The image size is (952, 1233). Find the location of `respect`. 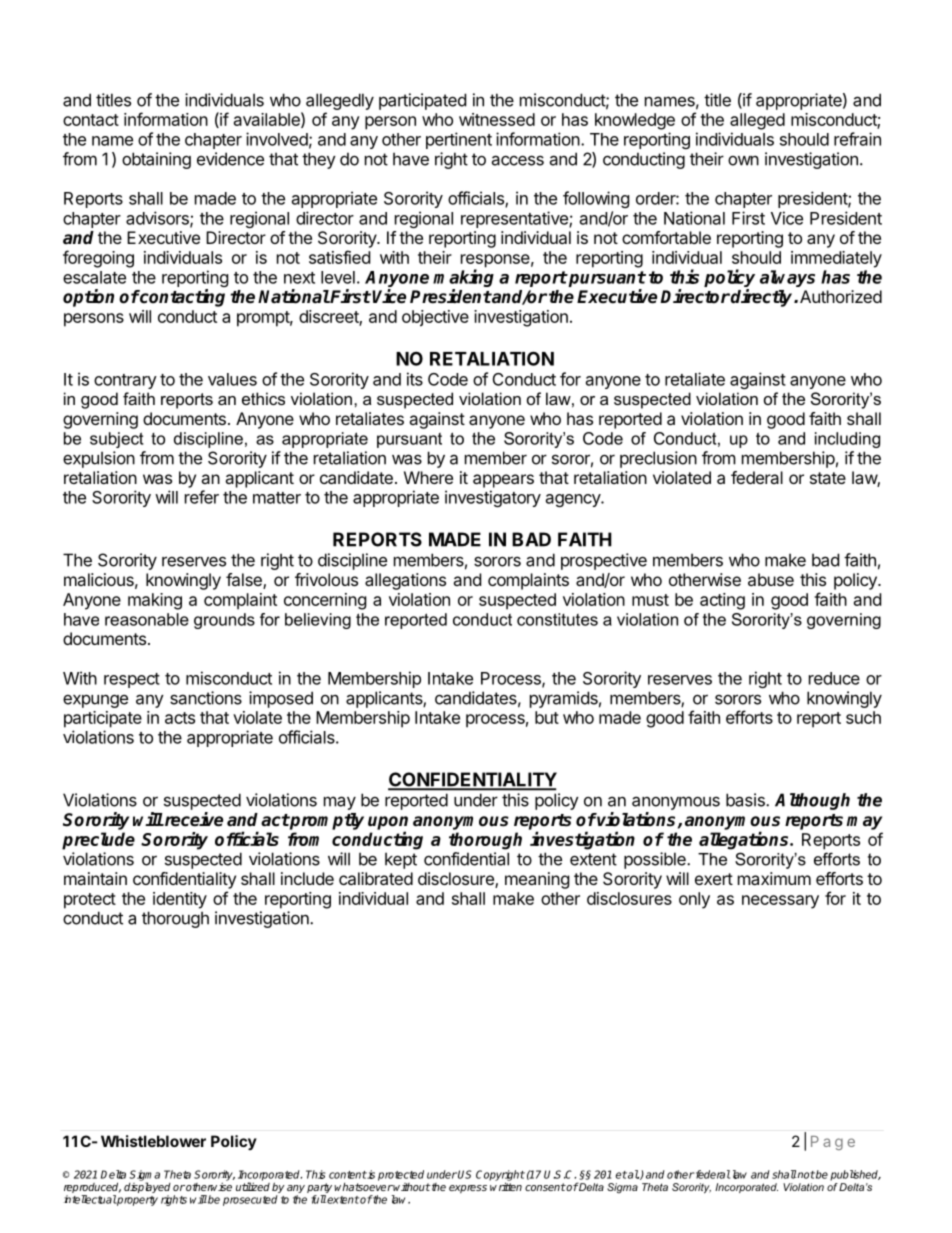

respect is located at coordinates (132, 680).
